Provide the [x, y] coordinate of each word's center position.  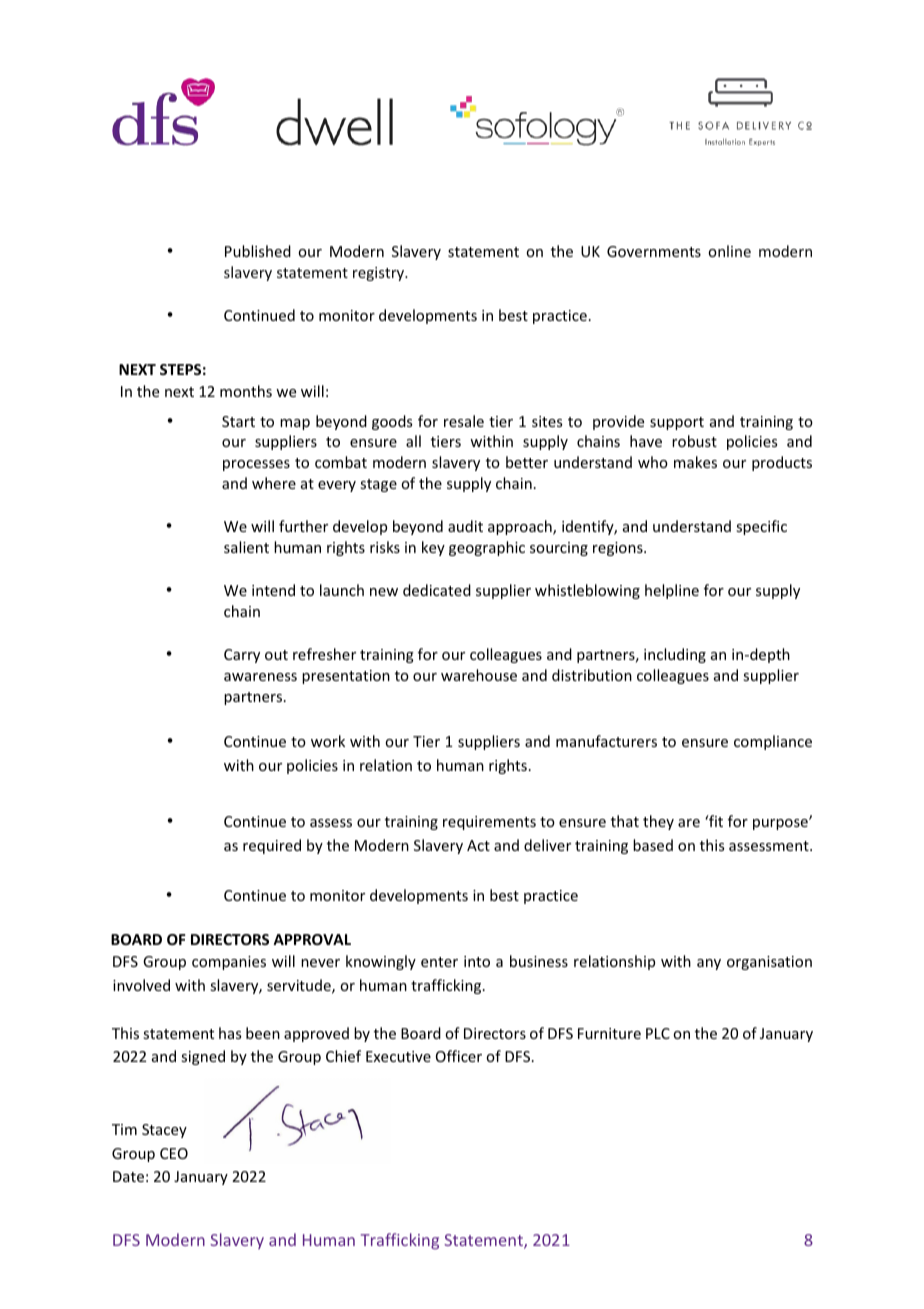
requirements [489, 823]
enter [439, 962]
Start [238, 421]
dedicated [437, 590]
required [272, 846]
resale [464, 421]
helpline [672, 591]
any [709, 964]
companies [229, 963]
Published [258, 251]
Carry [242, 656]
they [658, 822]
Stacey [164, 1131]
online [729, 251]
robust [694, 441]
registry [379, 274]
